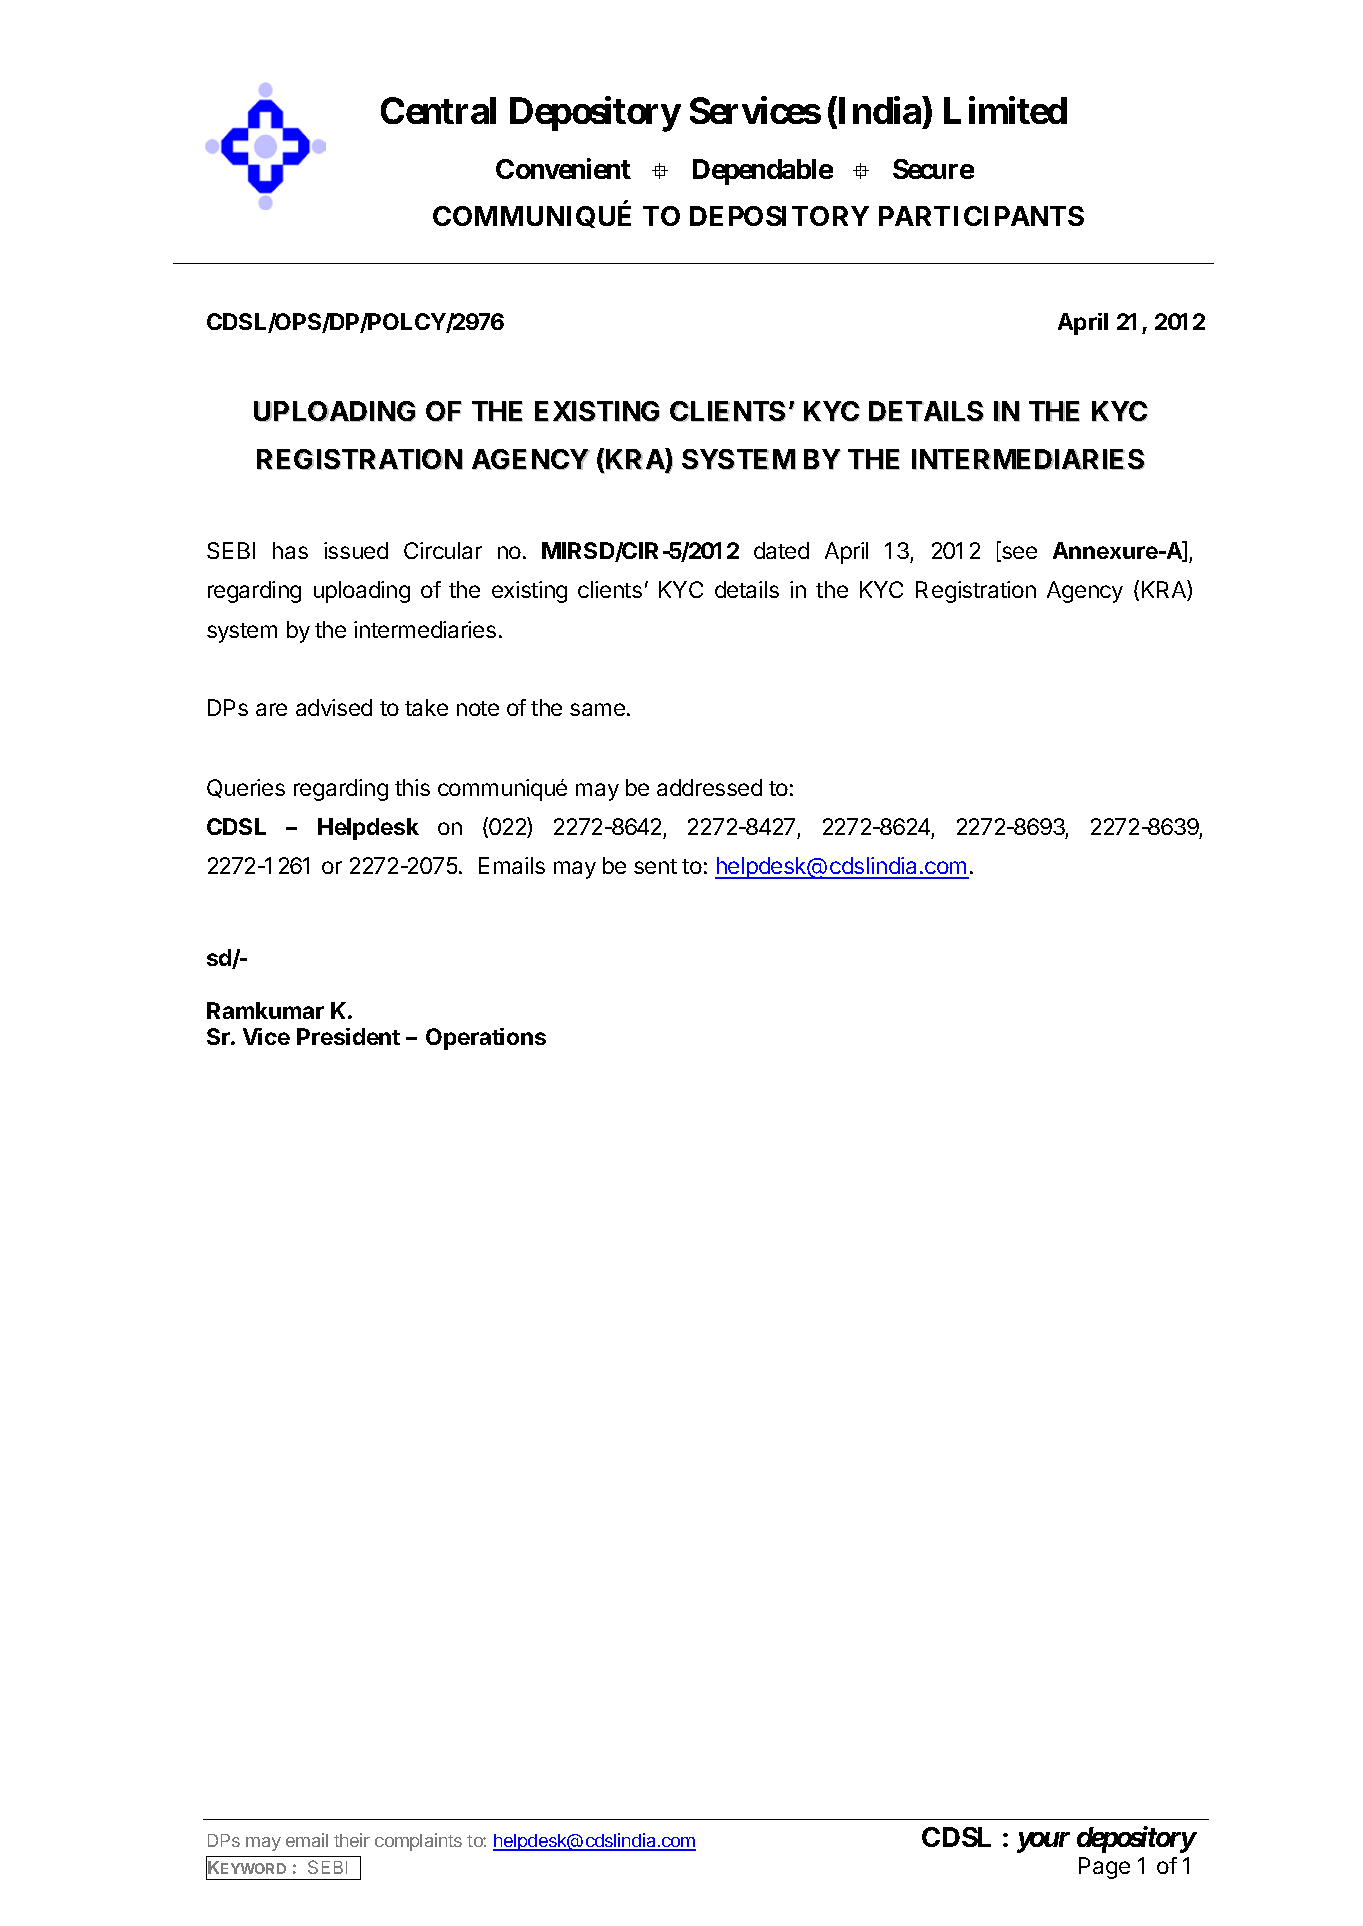 Image resolution: width=1363 pixels, height=1926 pixels. I want to click on Page, so click(1104, 1868).
